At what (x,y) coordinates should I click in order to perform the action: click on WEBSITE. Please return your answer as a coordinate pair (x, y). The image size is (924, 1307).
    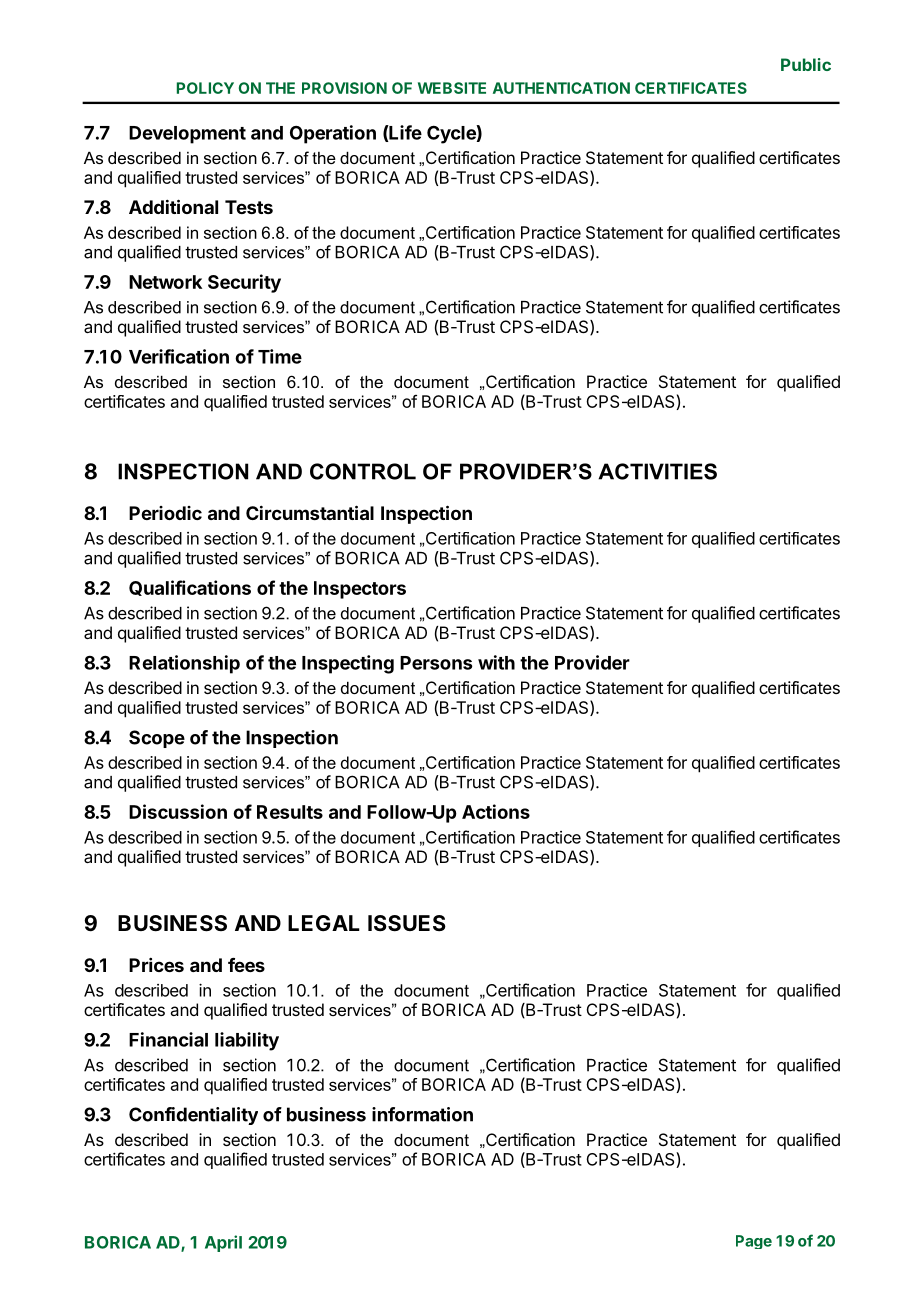
    Looking at the image, I should click on (452, 88).
